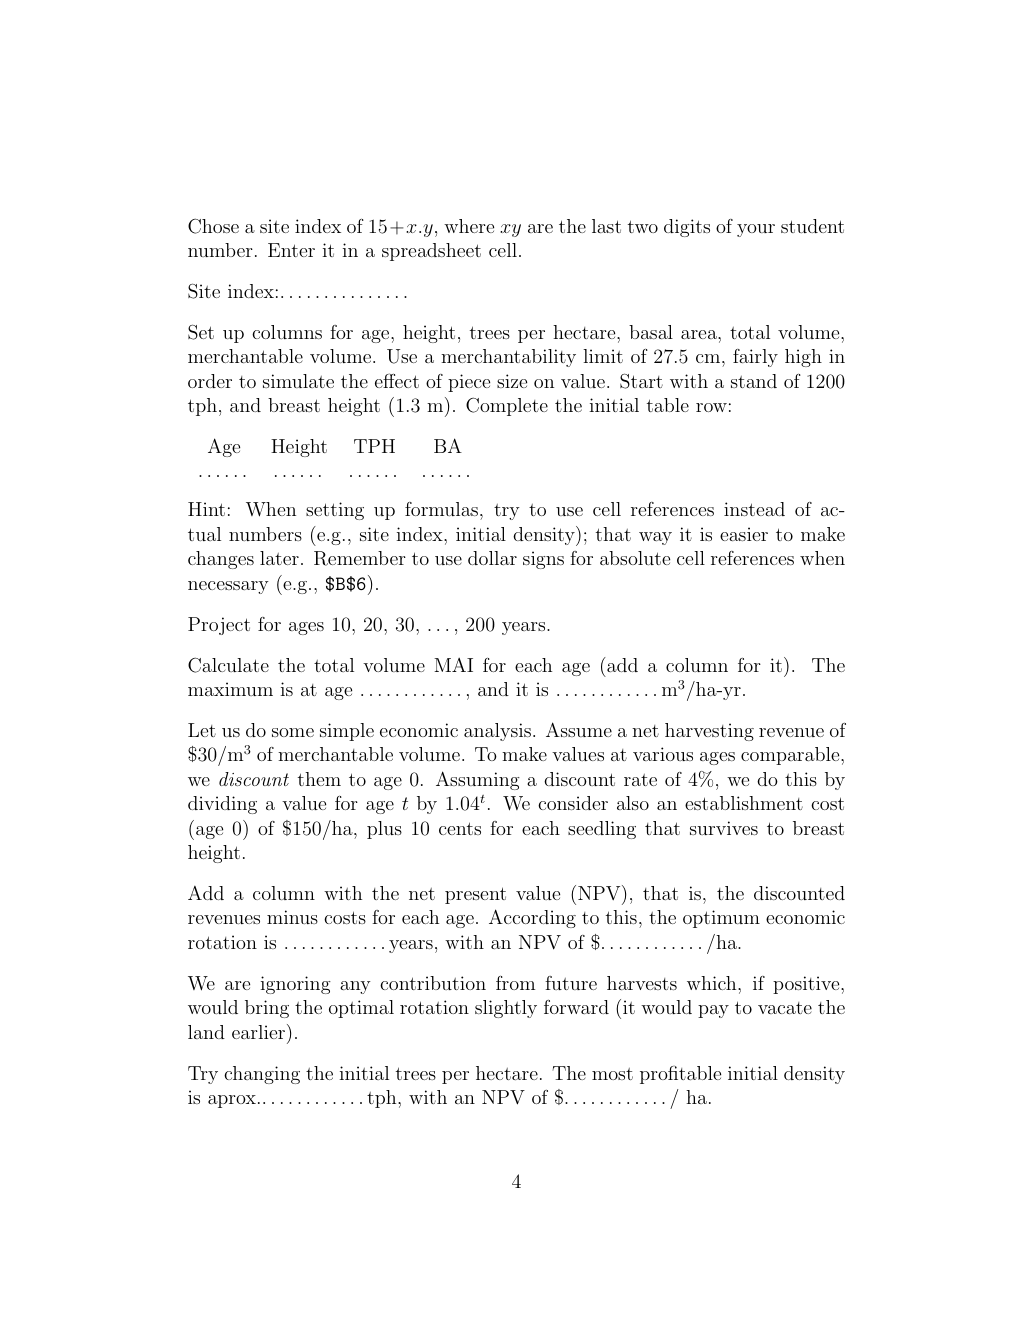 This document has height=1341, width=1036. Describe the element at coordinates (754, 509) in the document. I see `instead` at that location.
